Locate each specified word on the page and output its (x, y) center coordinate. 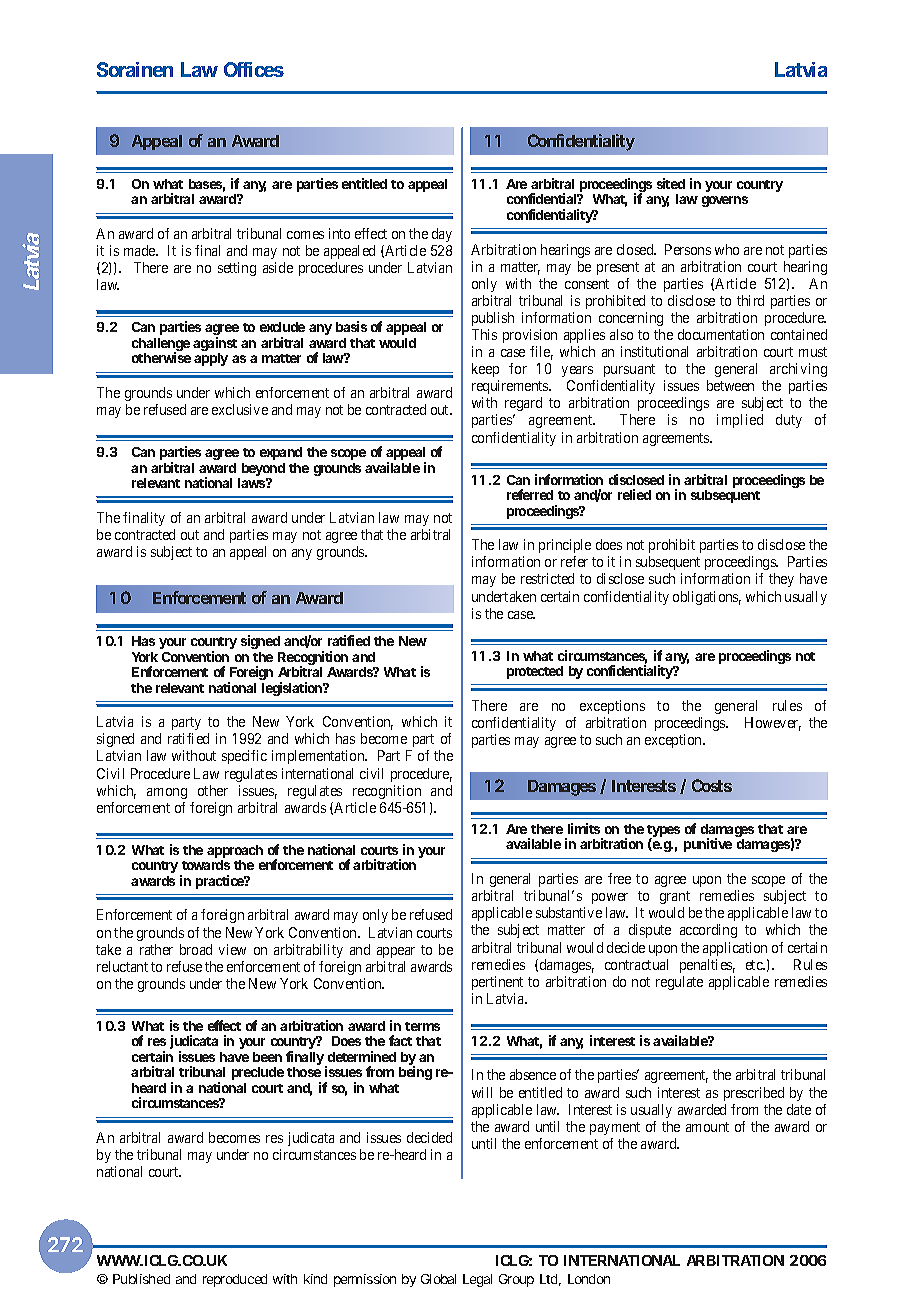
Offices (254, 69)
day (442, 235)
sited (671, 183)
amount (707, 1127)
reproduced (235, 1280)
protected (535, 672)
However (773, 724)
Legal (477, 1280)
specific (244, 757)
